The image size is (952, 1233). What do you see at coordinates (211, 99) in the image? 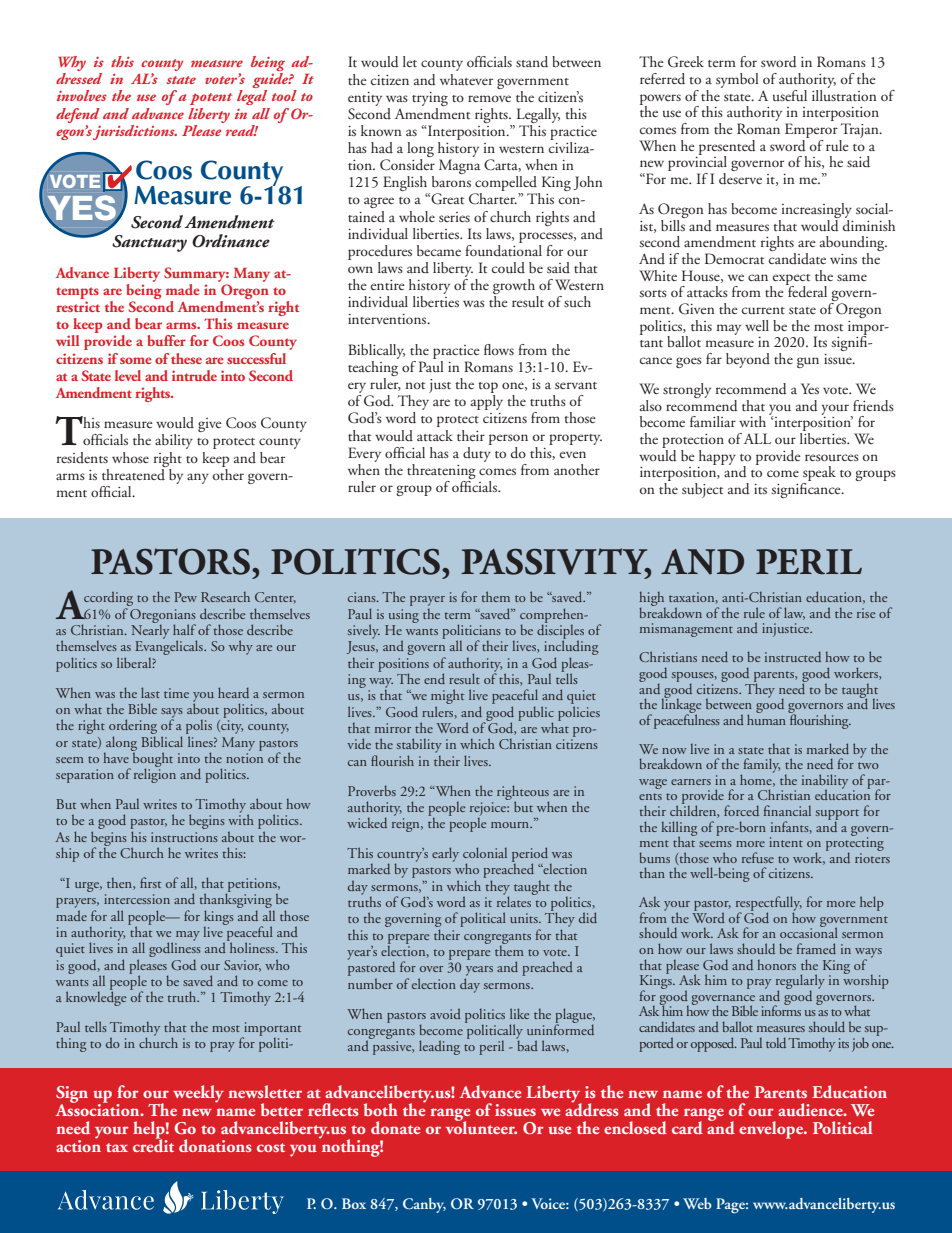
I see `potent` at bounding box center [211, 99].
